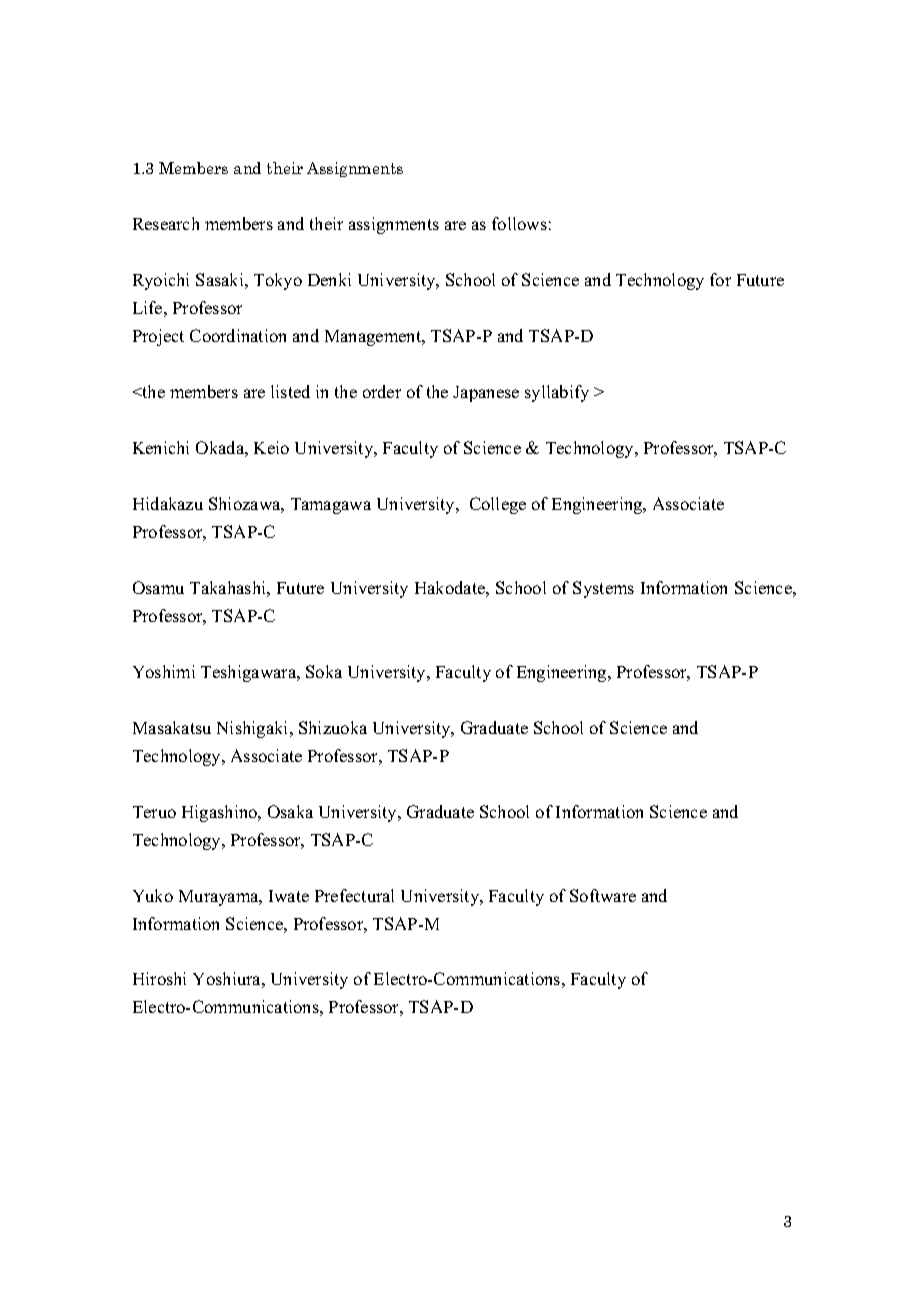 This screenshot has height=1307, width=924. I want to click on Hiroshi, so click(159, 978).
